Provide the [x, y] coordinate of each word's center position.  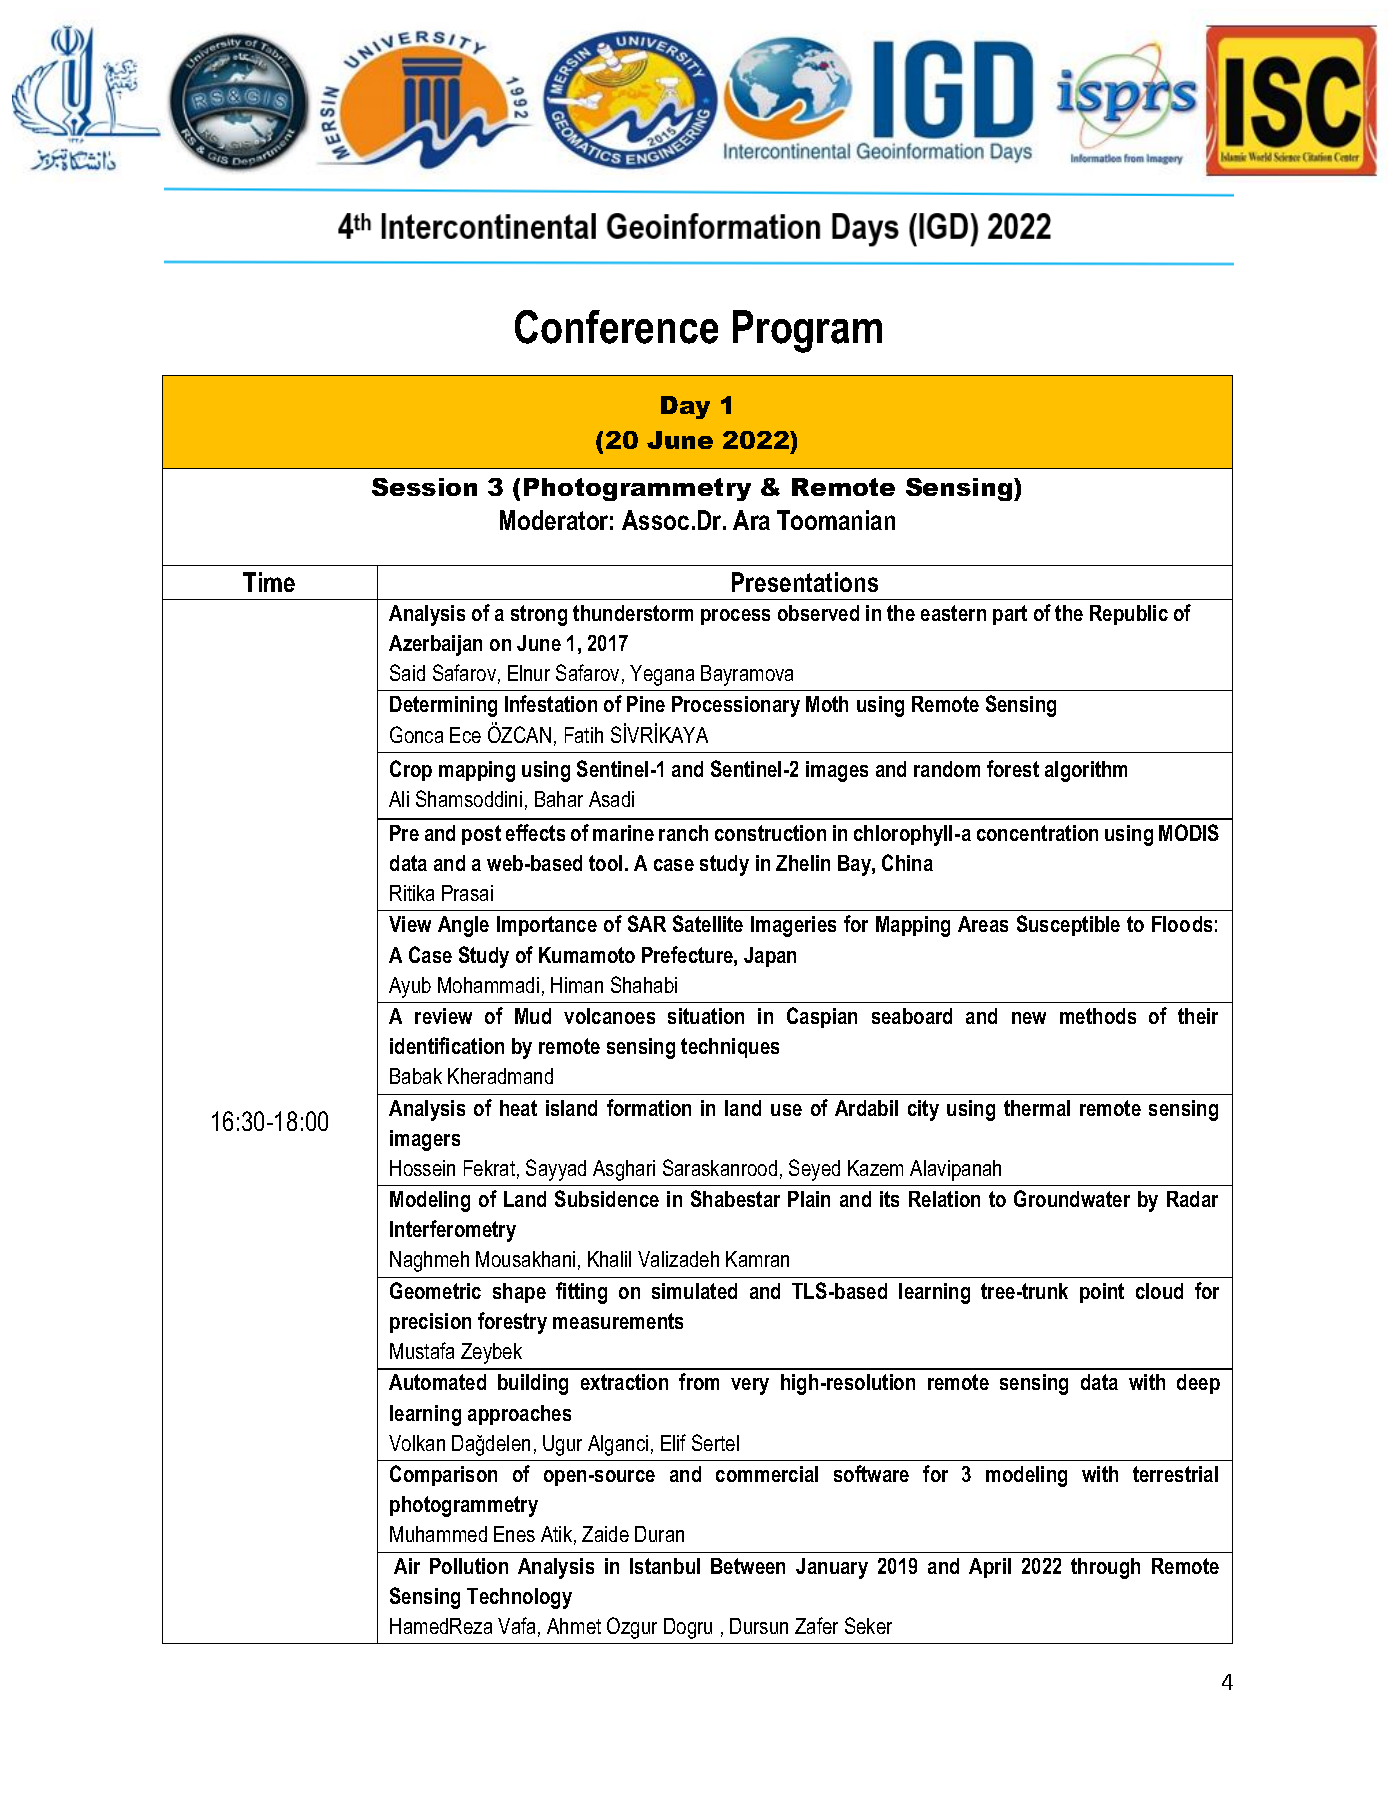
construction [770, 833]
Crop [411, 770]
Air [407, 1566]
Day [685, 407]
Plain [809, 1199]
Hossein [422, 1168]
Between [748, 1566]
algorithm [1086, 771]
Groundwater [1072, 1198]
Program [807, 331]
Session [424, 487]
